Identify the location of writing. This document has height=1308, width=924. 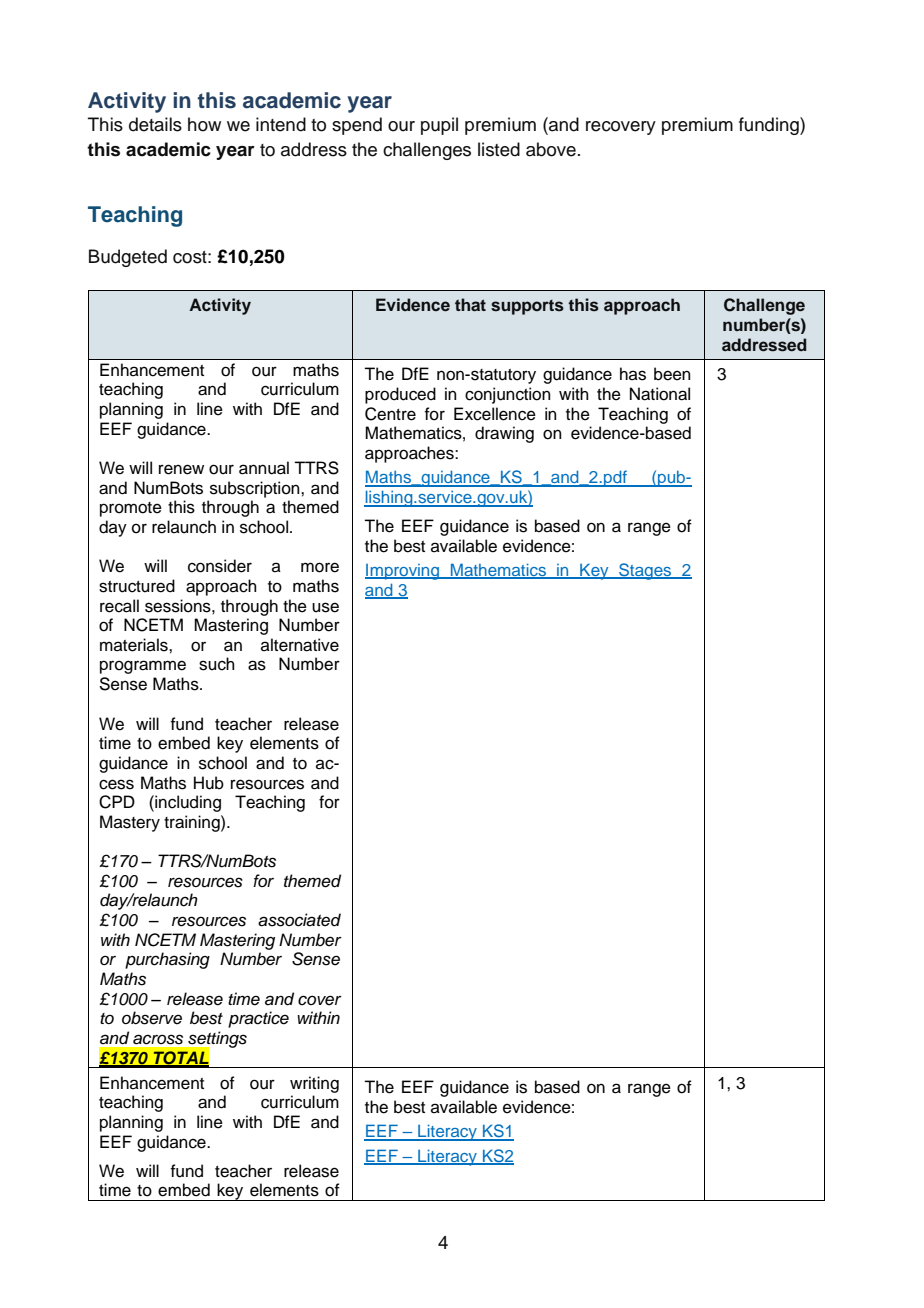
(314, 1084).
